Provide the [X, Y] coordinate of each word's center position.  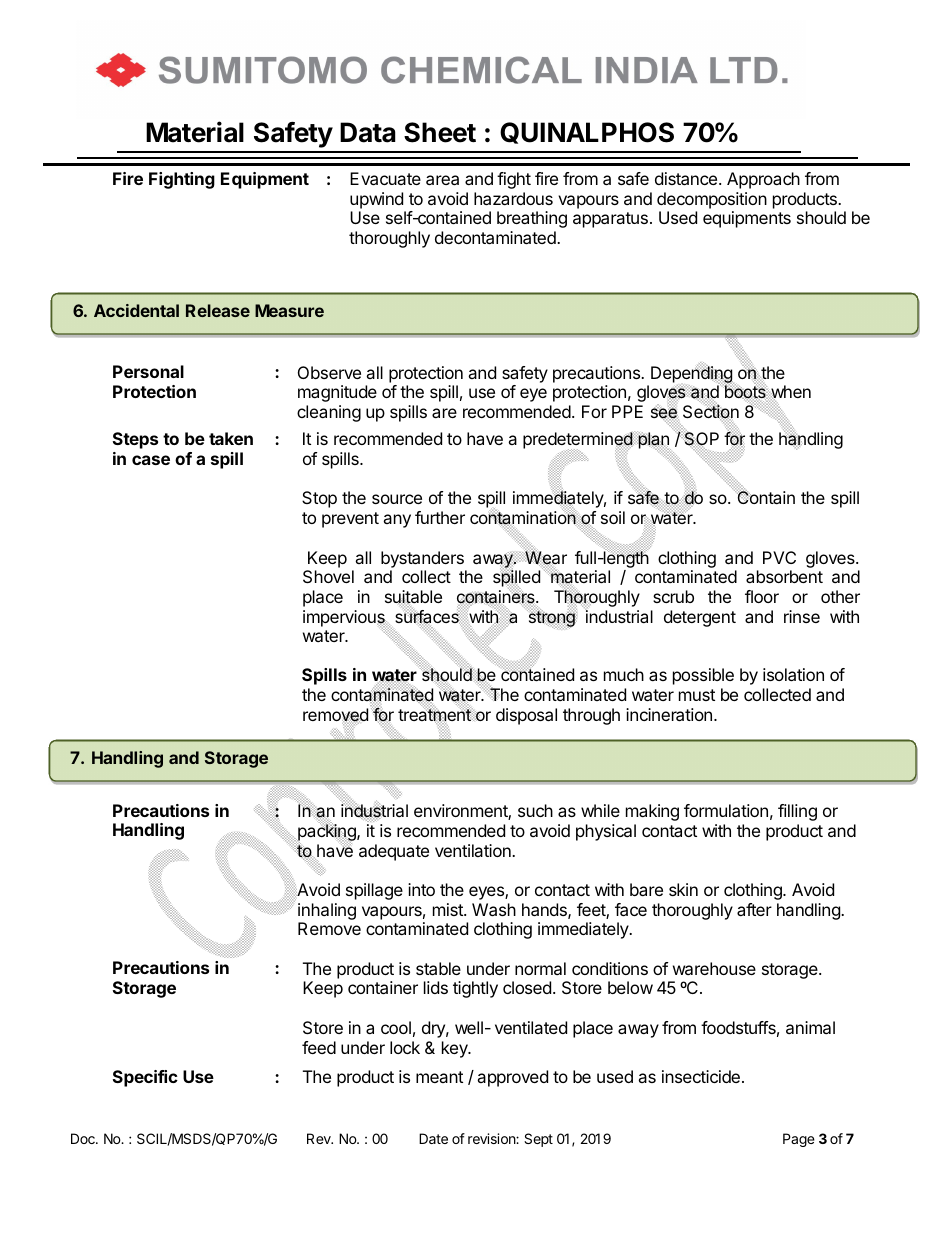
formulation [726, 810]
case [151, 460]
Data [368, 132]
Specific [145, 1078]
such [535, 810]
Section [711, 411]
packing [327, 833]
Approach [763, 180]
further [440, 517]
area [442, 180]
